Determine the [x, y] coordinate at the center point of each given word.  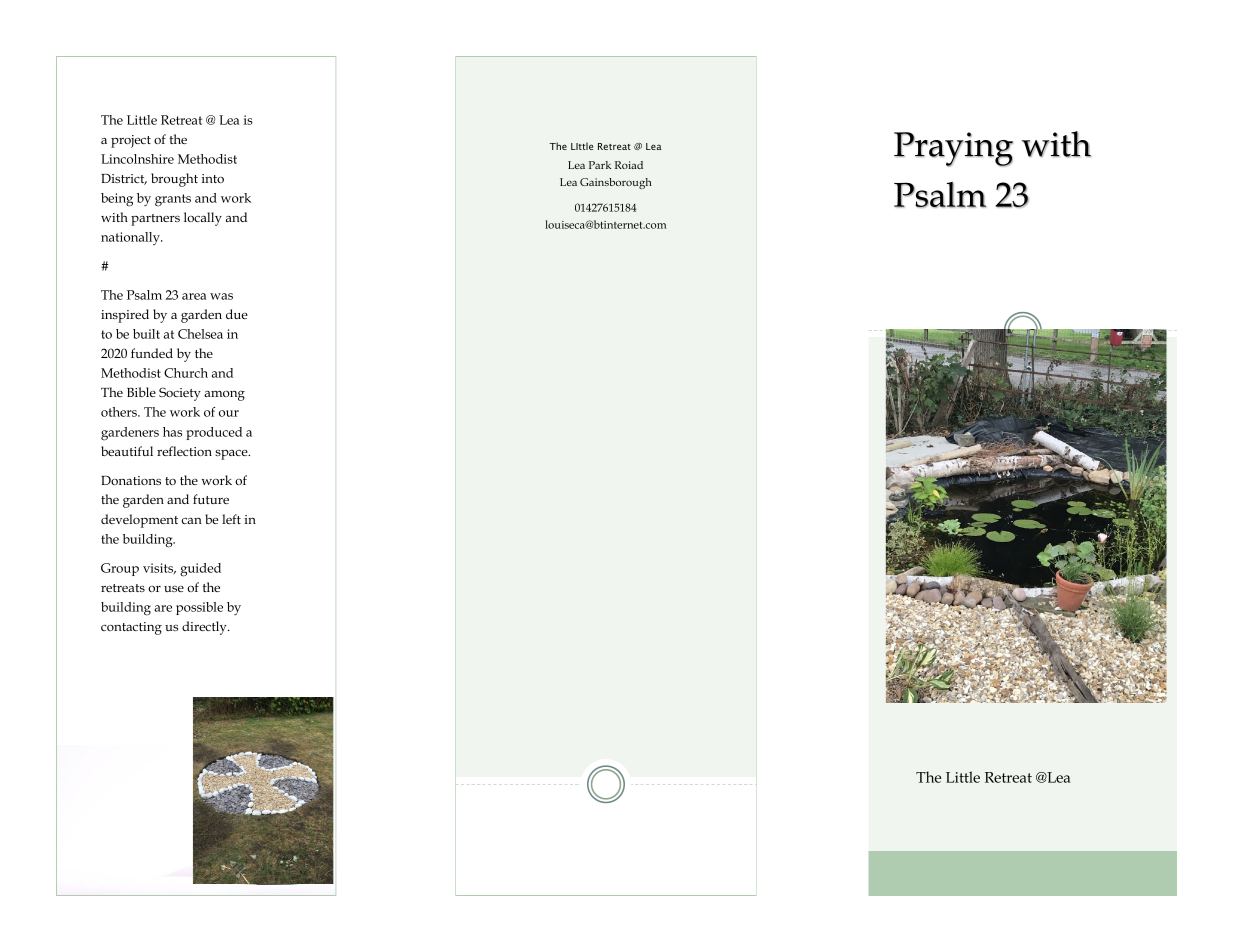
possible [199, 608]
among [224, 395]
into [213, 178]
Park [600, 165]
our [229, 413]
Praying [953, 149]
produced [214, 433]
